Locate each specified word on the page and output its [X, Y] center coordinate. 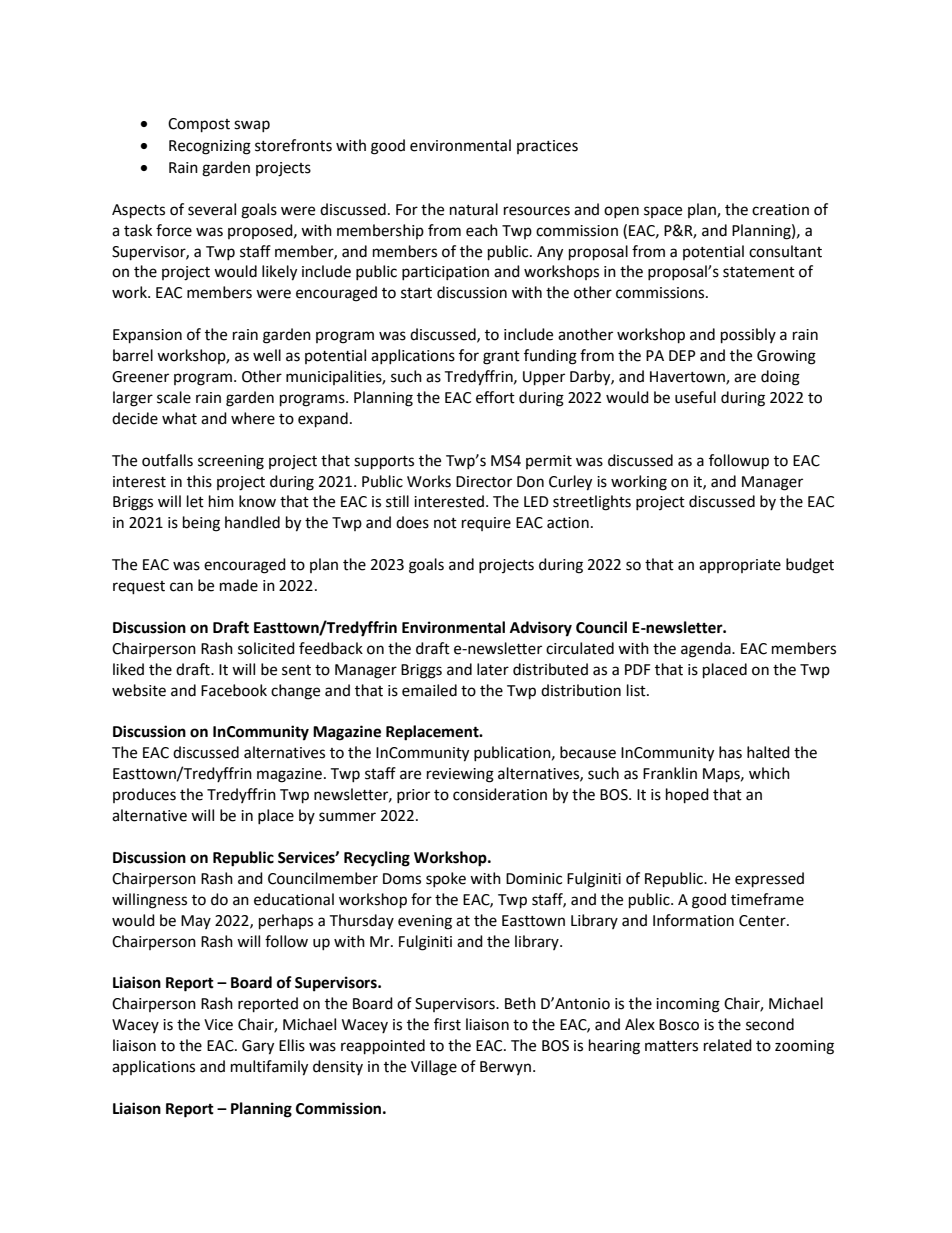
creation [780, 210]
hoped [687, 796]
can [181, 587]
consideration [500, 794]
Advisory [541, 629]
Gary [258, 1047]
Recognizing [210, 147]
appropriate [740, 566]
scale [174, 397]
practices [547, 147]
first [447, 1024]
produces [144, 795]
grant [501, 358]
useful [695, 397]
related [728, 1045]
